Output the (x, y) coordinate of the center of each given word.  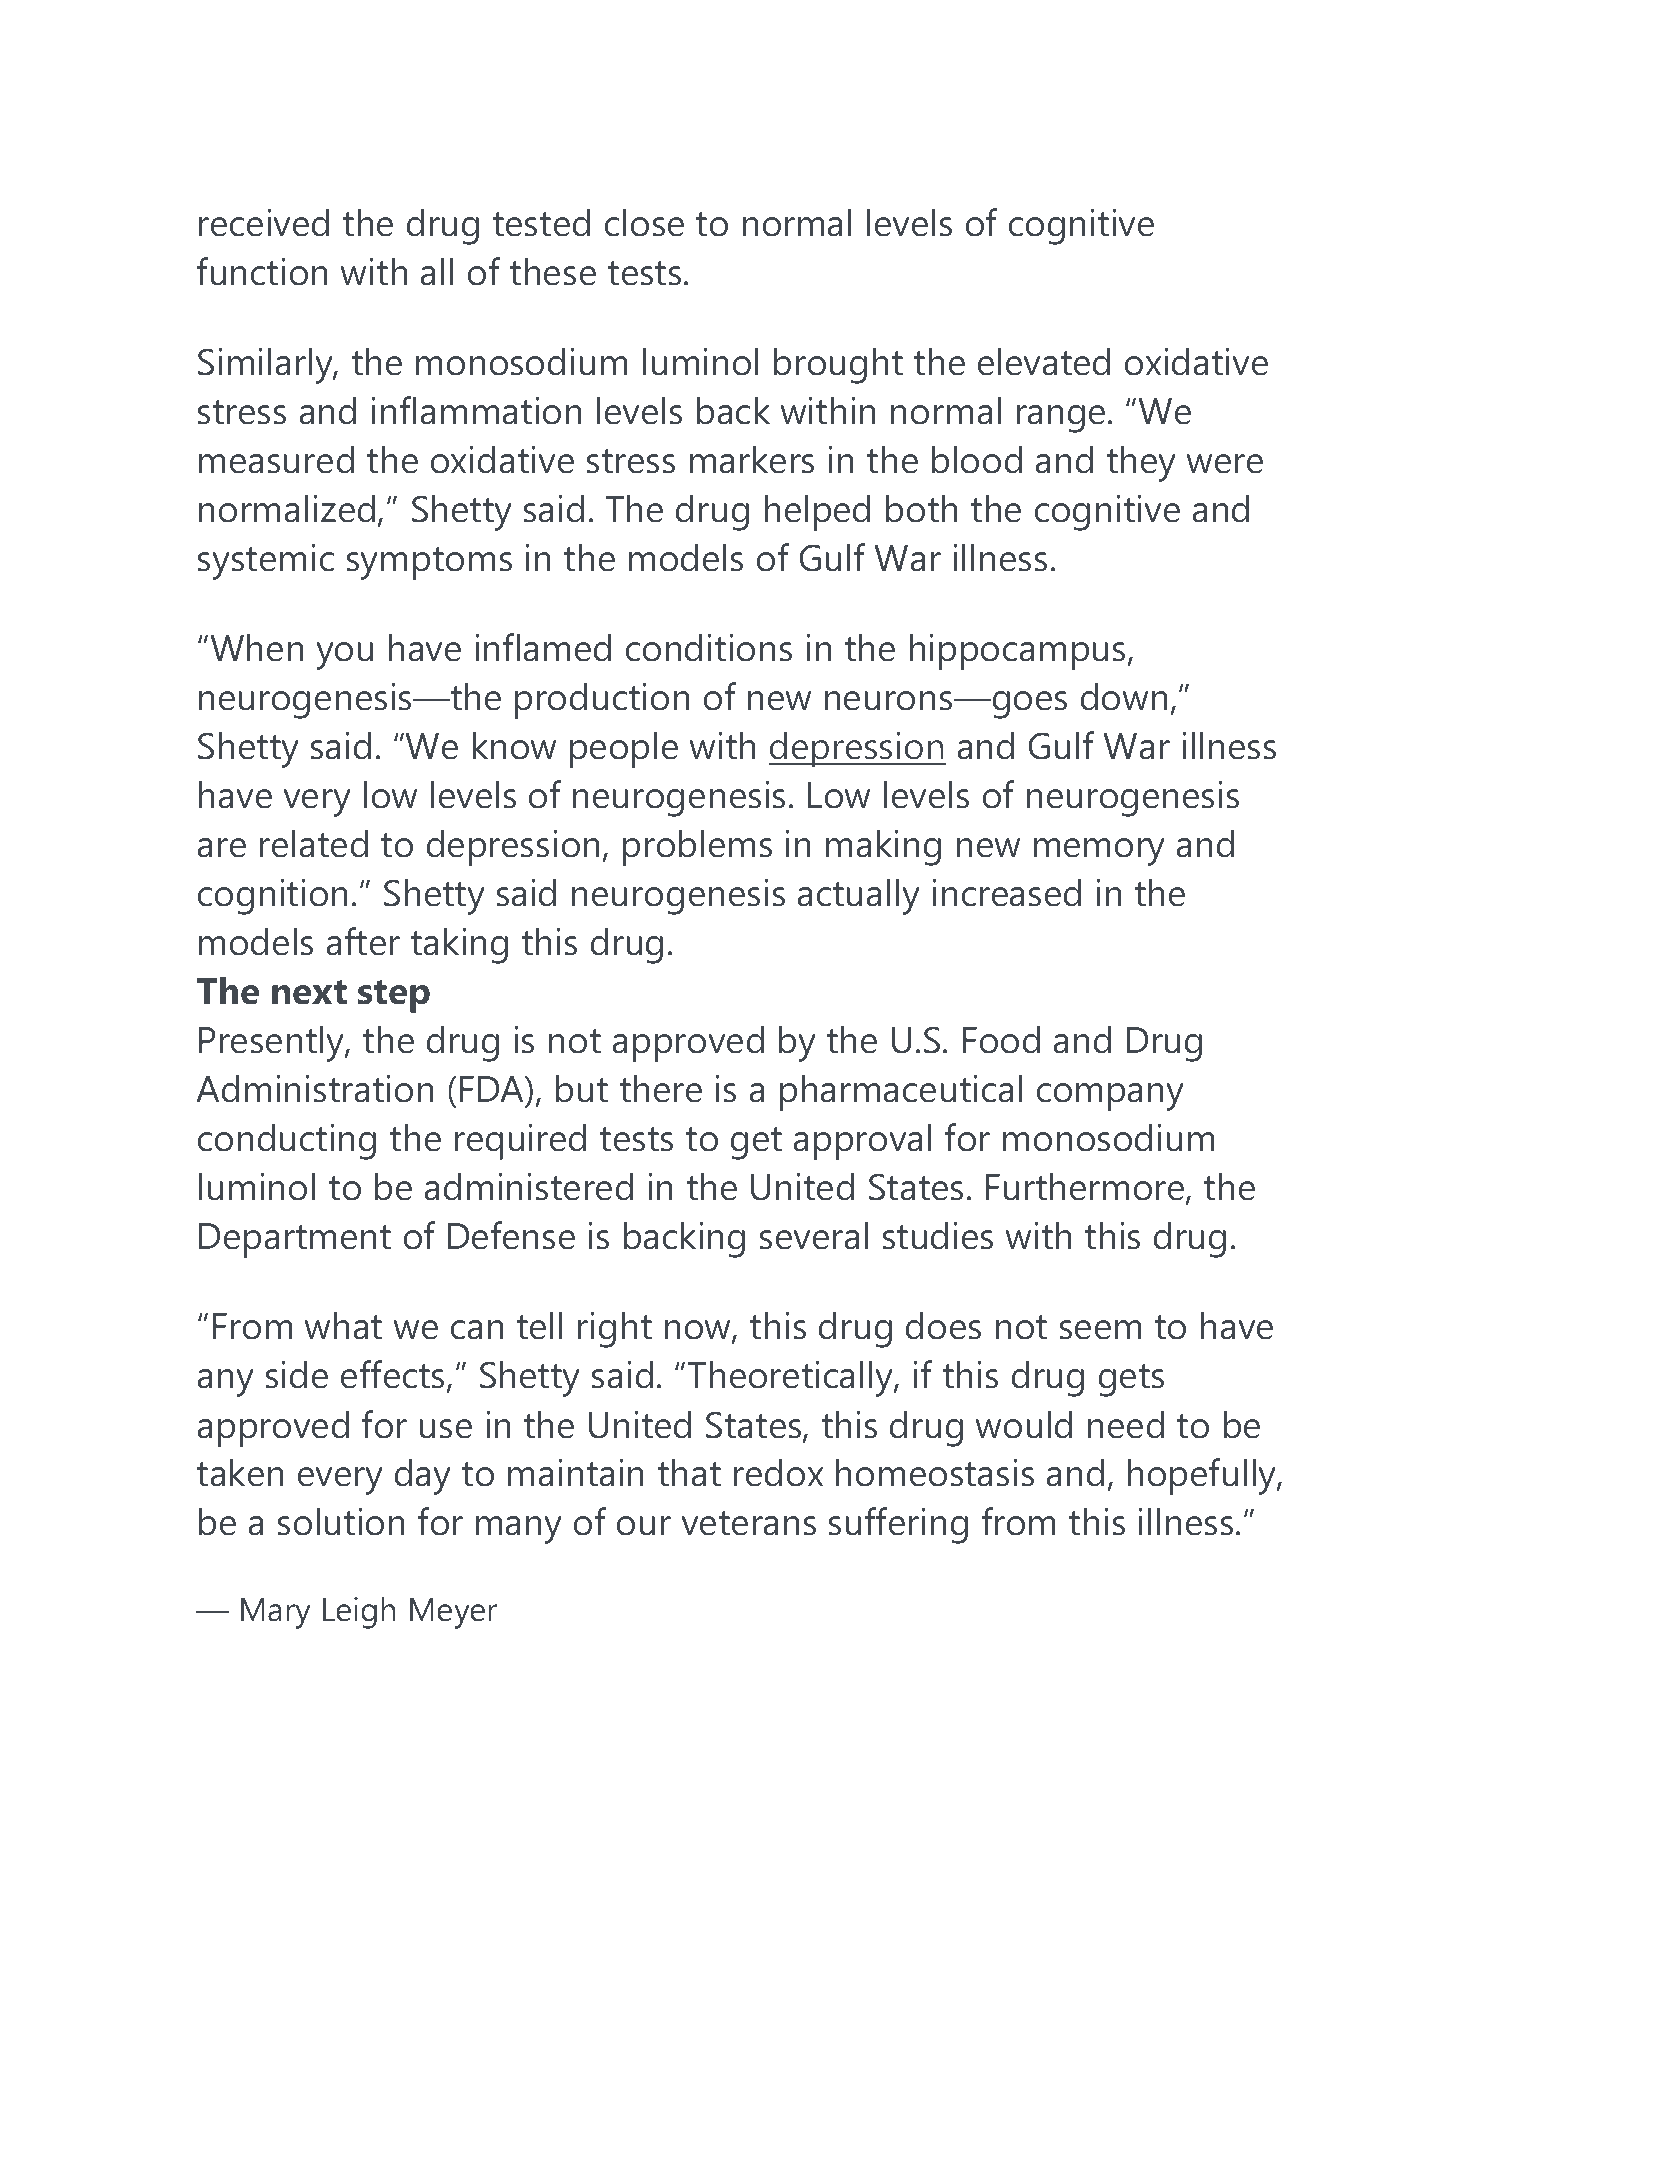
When (257, 647)
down (1124, 696)
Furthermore (1086, 1188)
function (262, 271)
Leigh (359, 1613)
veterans (748, 1523)
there (661, 1088)
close (644, 222)
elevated (1044, 361)
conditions (709, 647)
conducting (287, 1141)
